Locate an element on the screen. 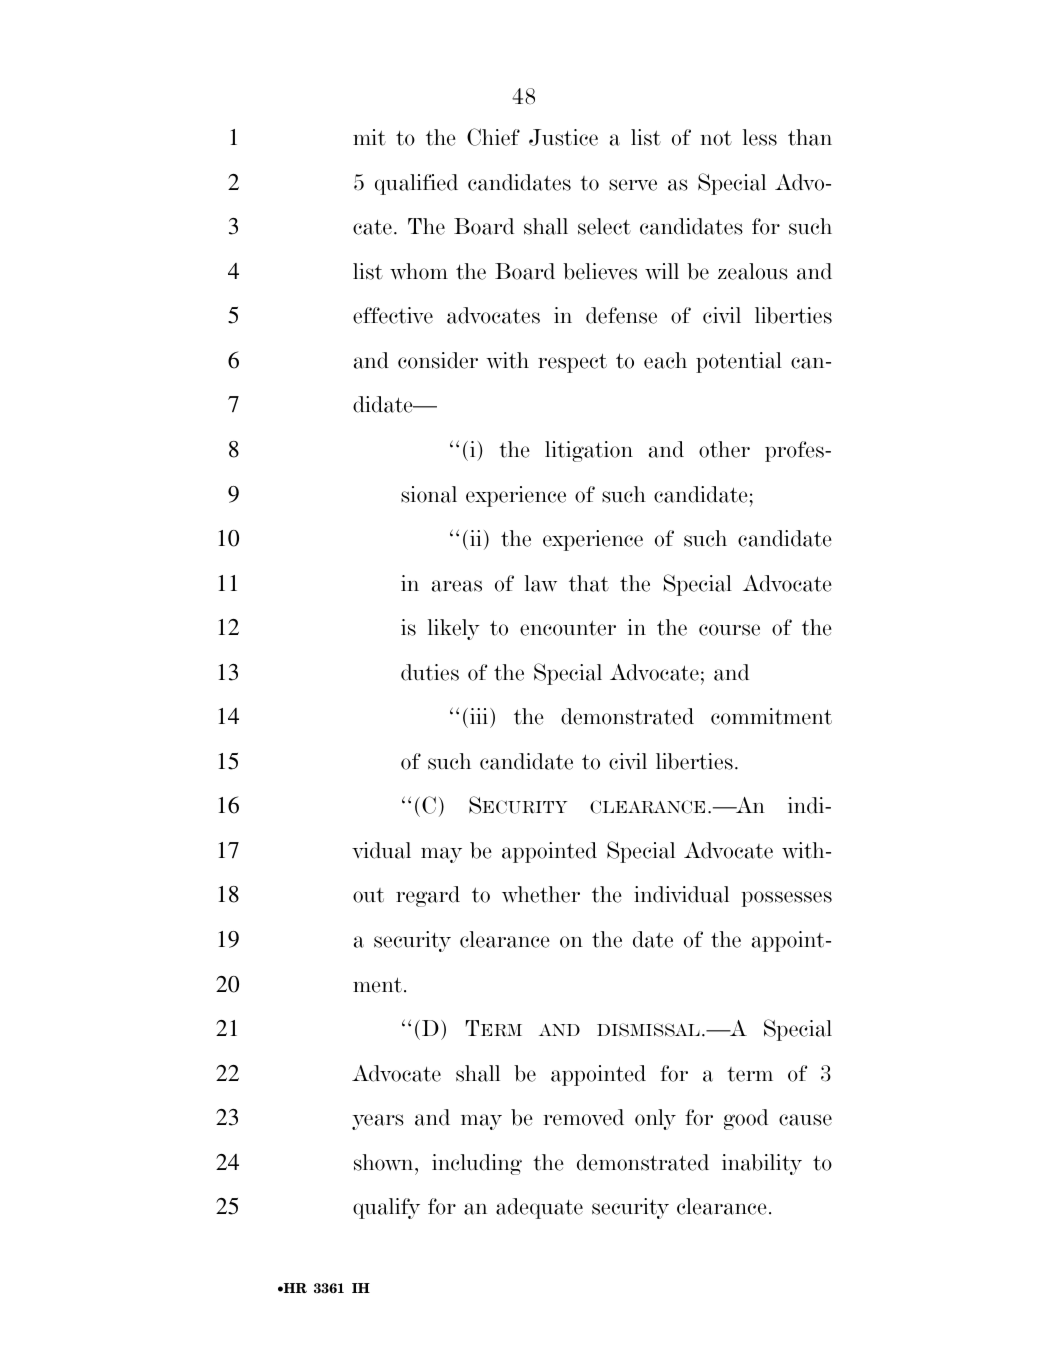  encounter is located at coordinates (568, 628).
